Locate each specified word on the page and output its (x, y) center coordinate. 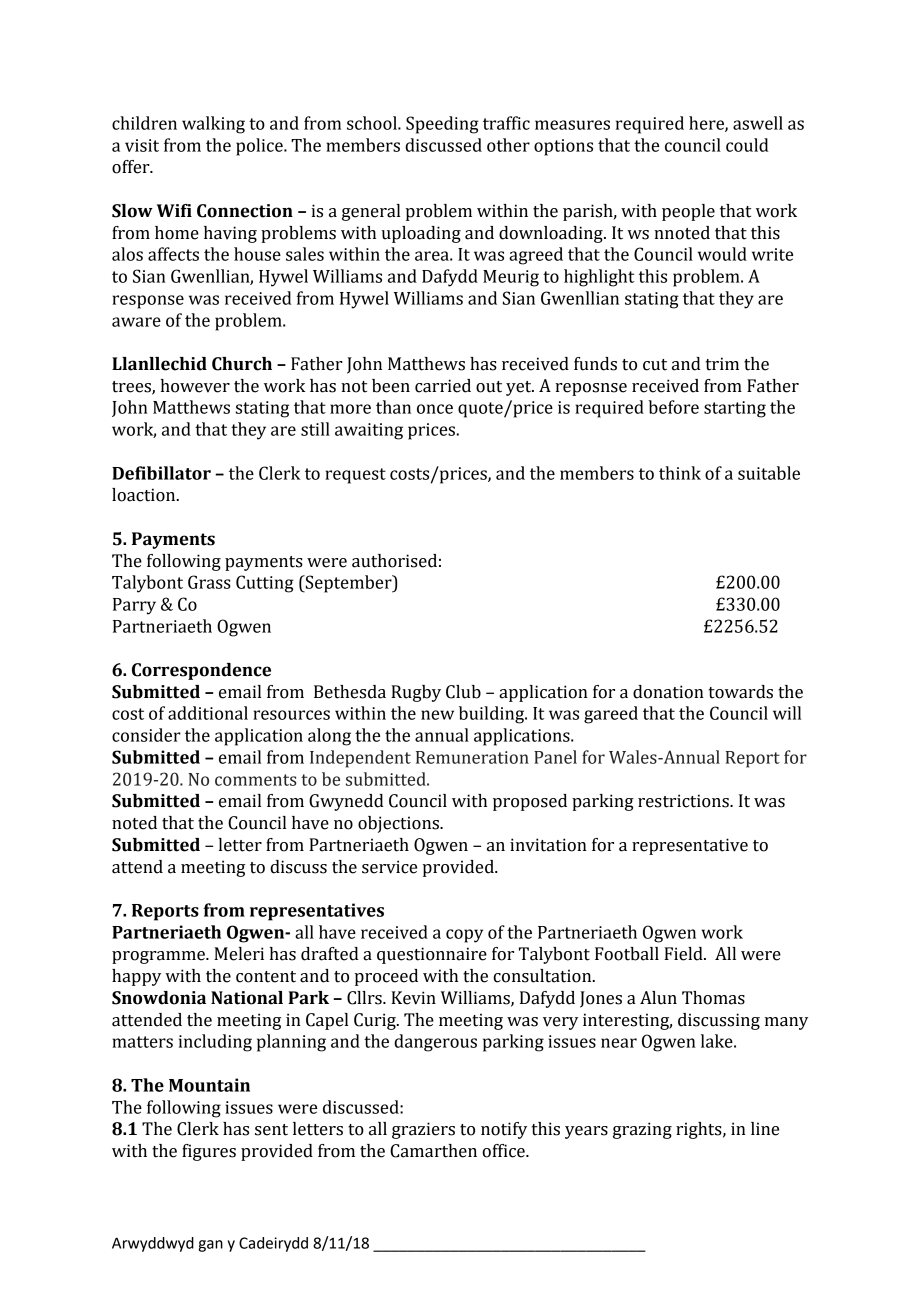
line (765, 1129)
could (747, 145)
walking (213, 125)
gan (210, 1246)
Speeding (442, 125)
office (504, 1151)
